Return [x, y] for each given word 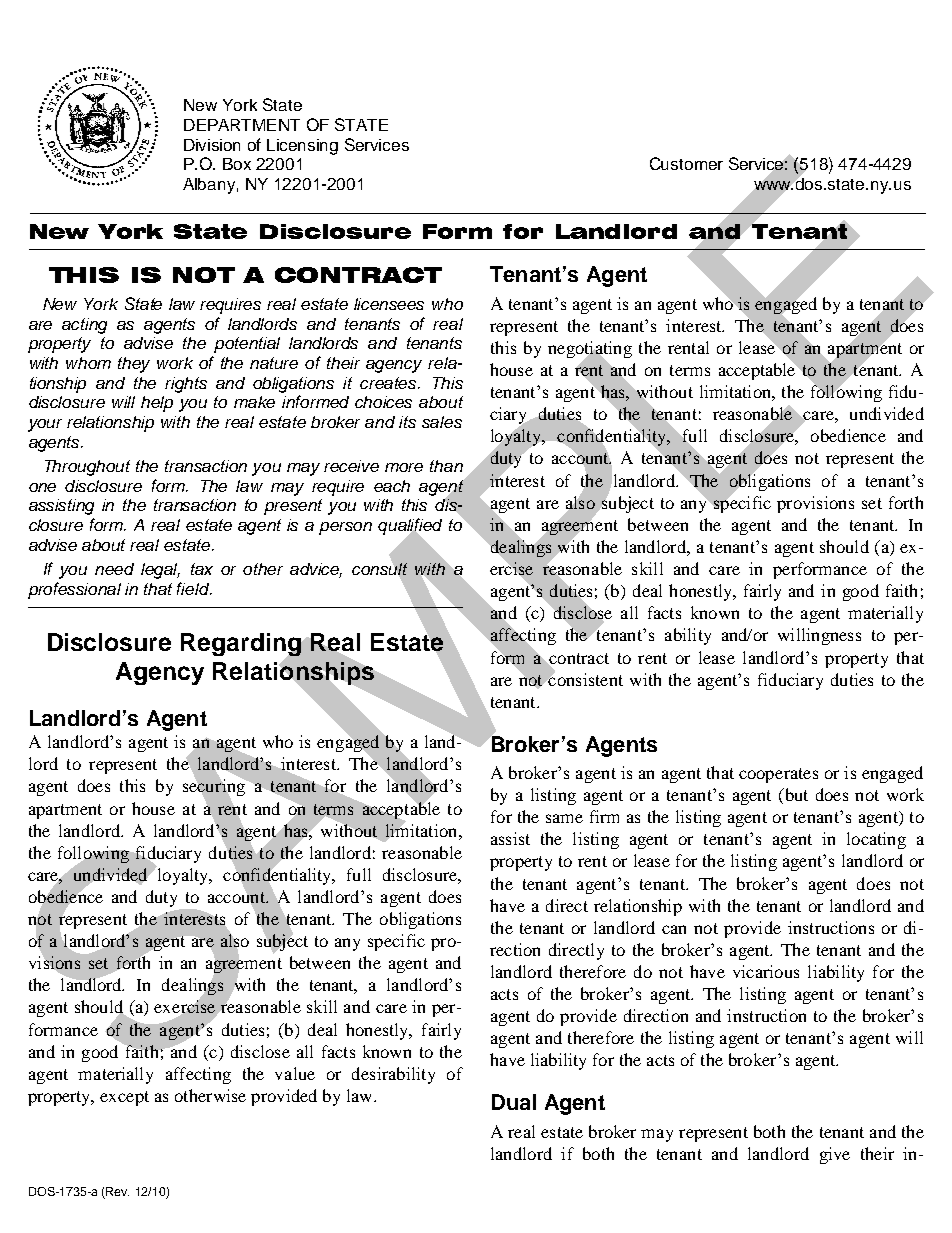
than [446, 466]
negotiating [590, 351]
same [564, 818]
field [194, 588]
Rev [116, 1193]
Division [212, 145]
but [795, 796]
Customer [686, 163]
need [114, 569]
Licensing [302, 147]
